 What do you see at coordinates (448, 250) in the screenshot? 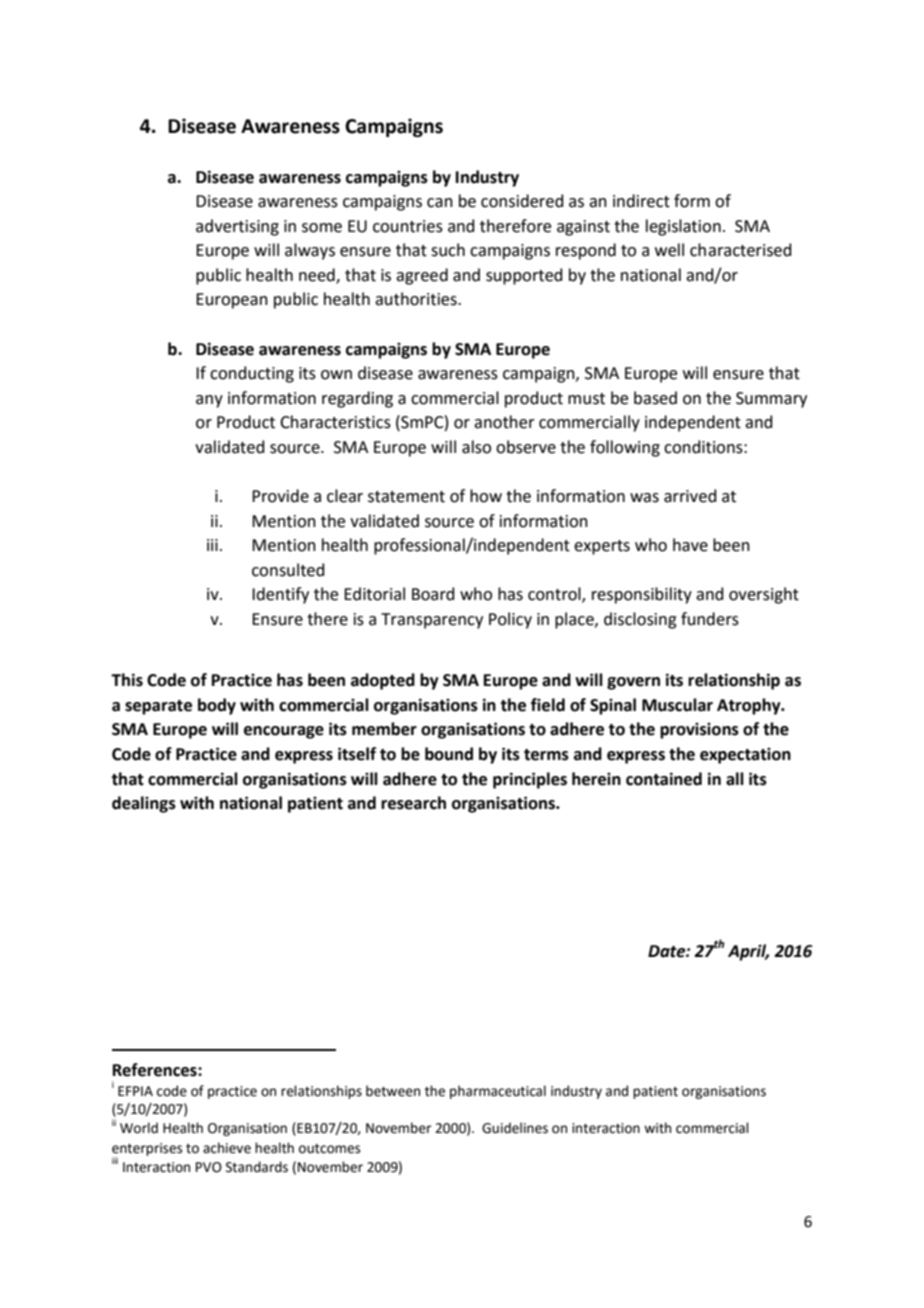
I see `such` at bounding box center [448, 250].
